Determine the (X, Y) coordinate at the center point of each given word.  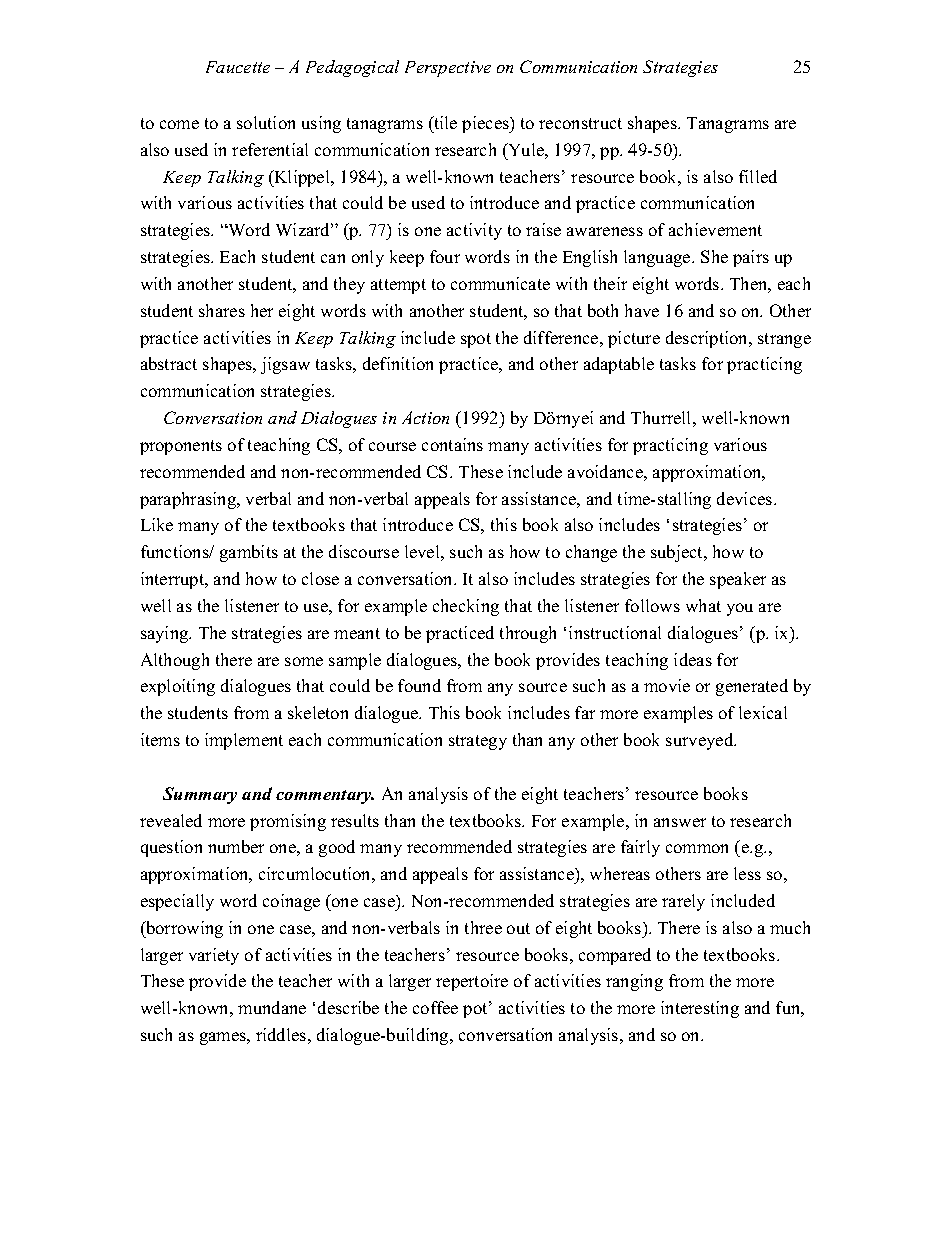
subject (678, 553)
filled (758, 176)
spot (476, 340)
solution (266, 122)
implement (244, 741)
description (708, 339)
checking (466, 607)
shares (222, 310)
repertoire (472, 982)
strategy (478, 742)
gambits (249, 553)
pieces (486, 124)
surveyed (701, 741)
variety (214, 956)
